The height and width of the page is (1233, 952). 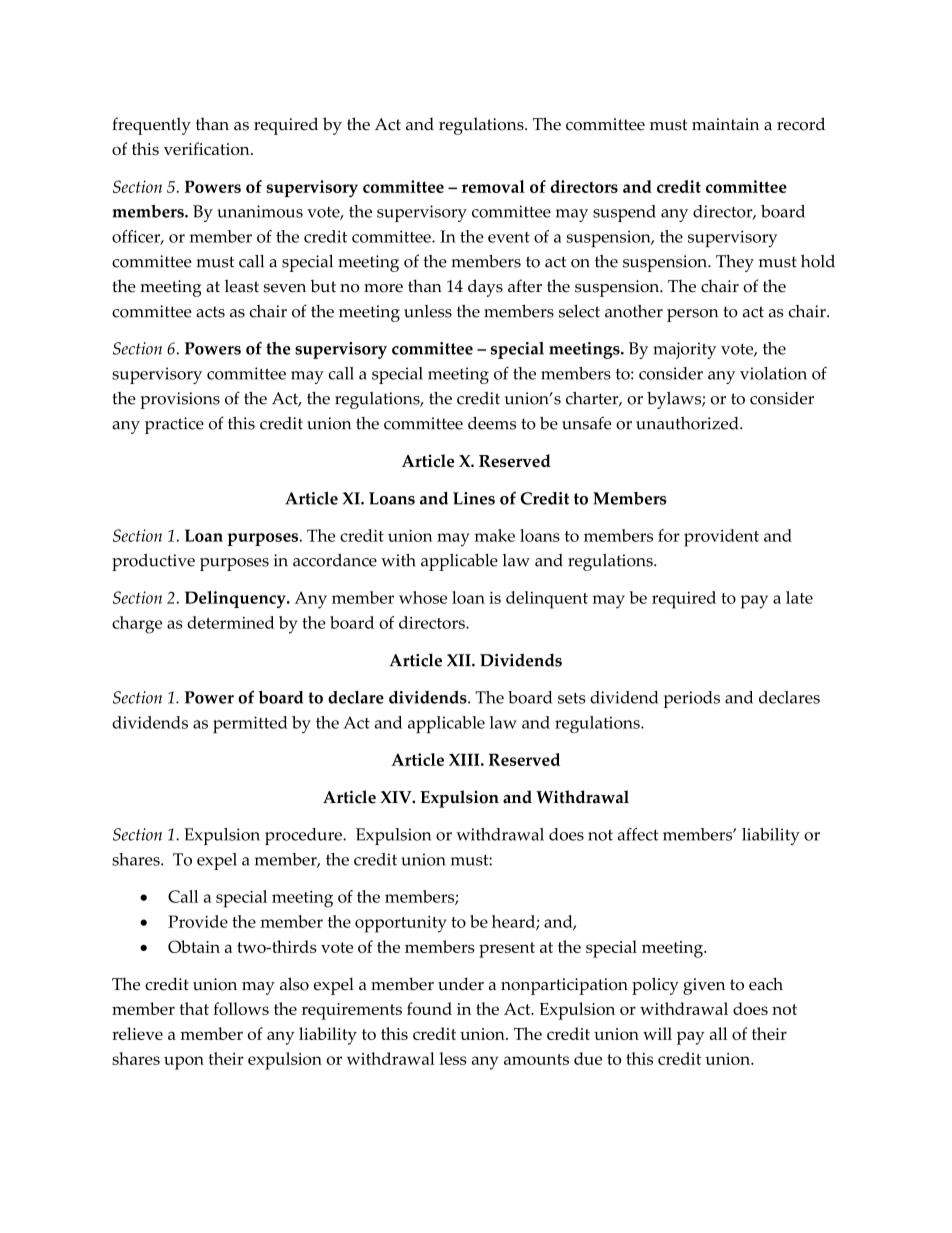 I want to click on whose, so click(x=423, y=597).
